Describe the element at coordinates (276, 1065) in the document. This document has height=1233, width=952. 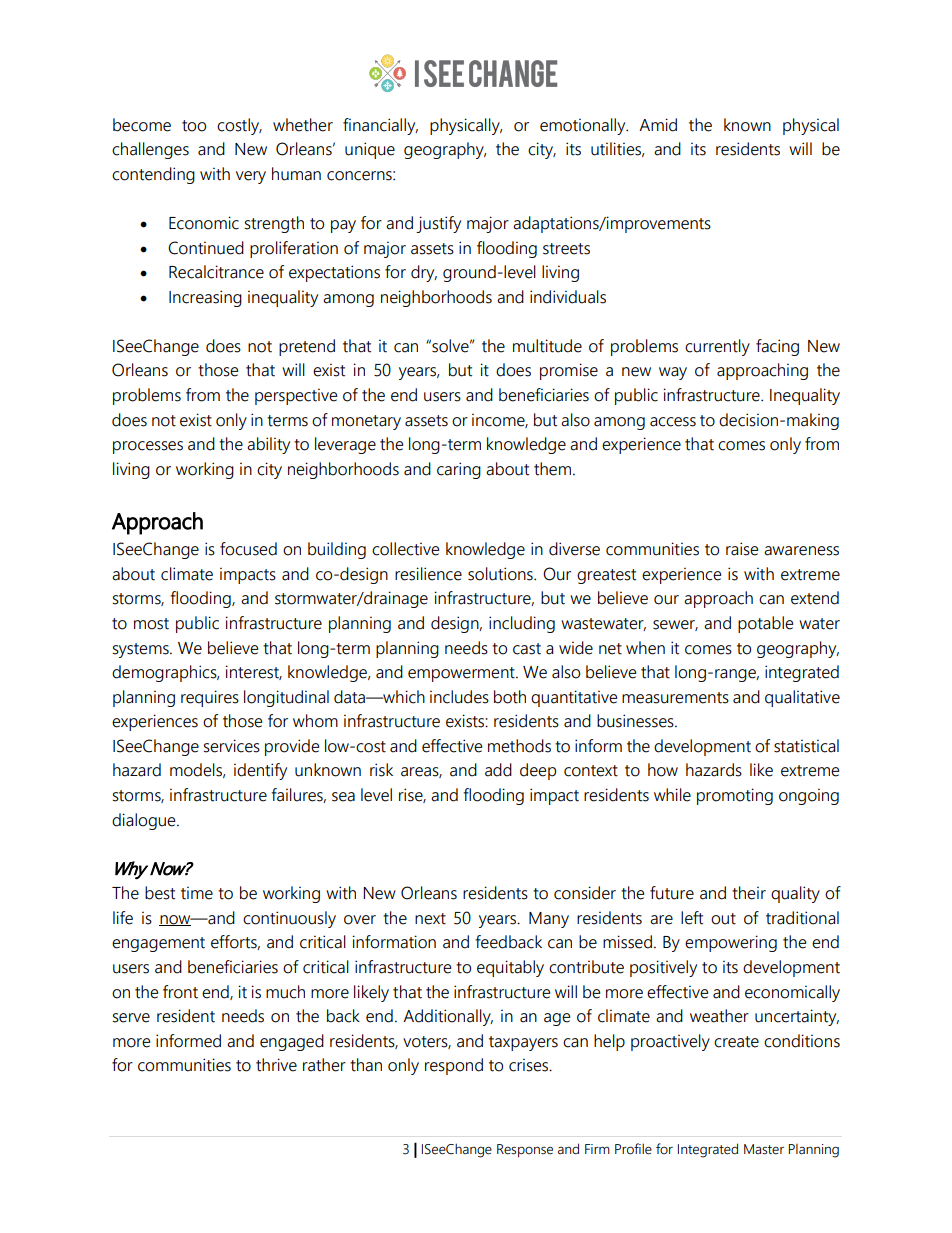
I see `thrive` at that location.
